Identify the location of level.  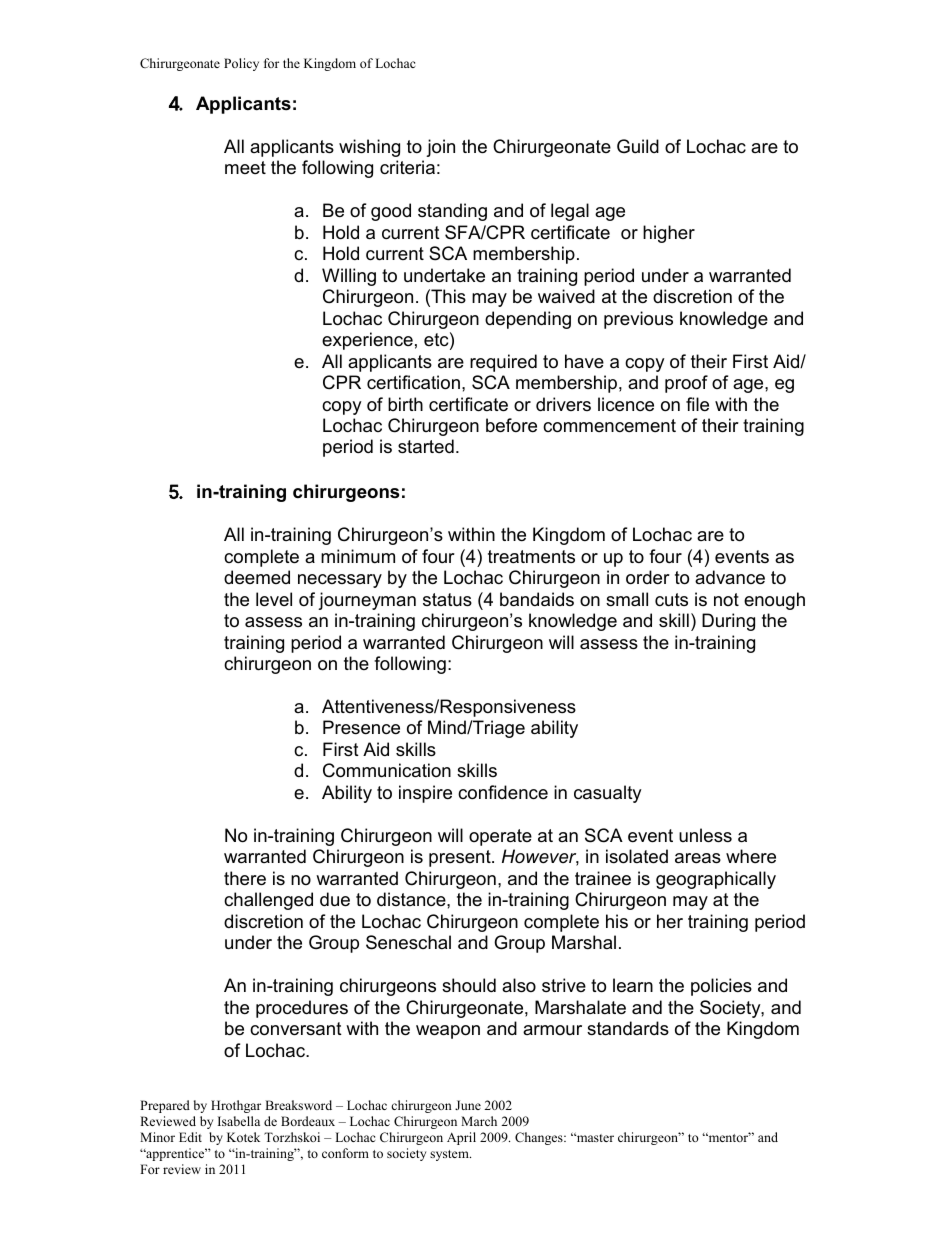
(274, 599).
